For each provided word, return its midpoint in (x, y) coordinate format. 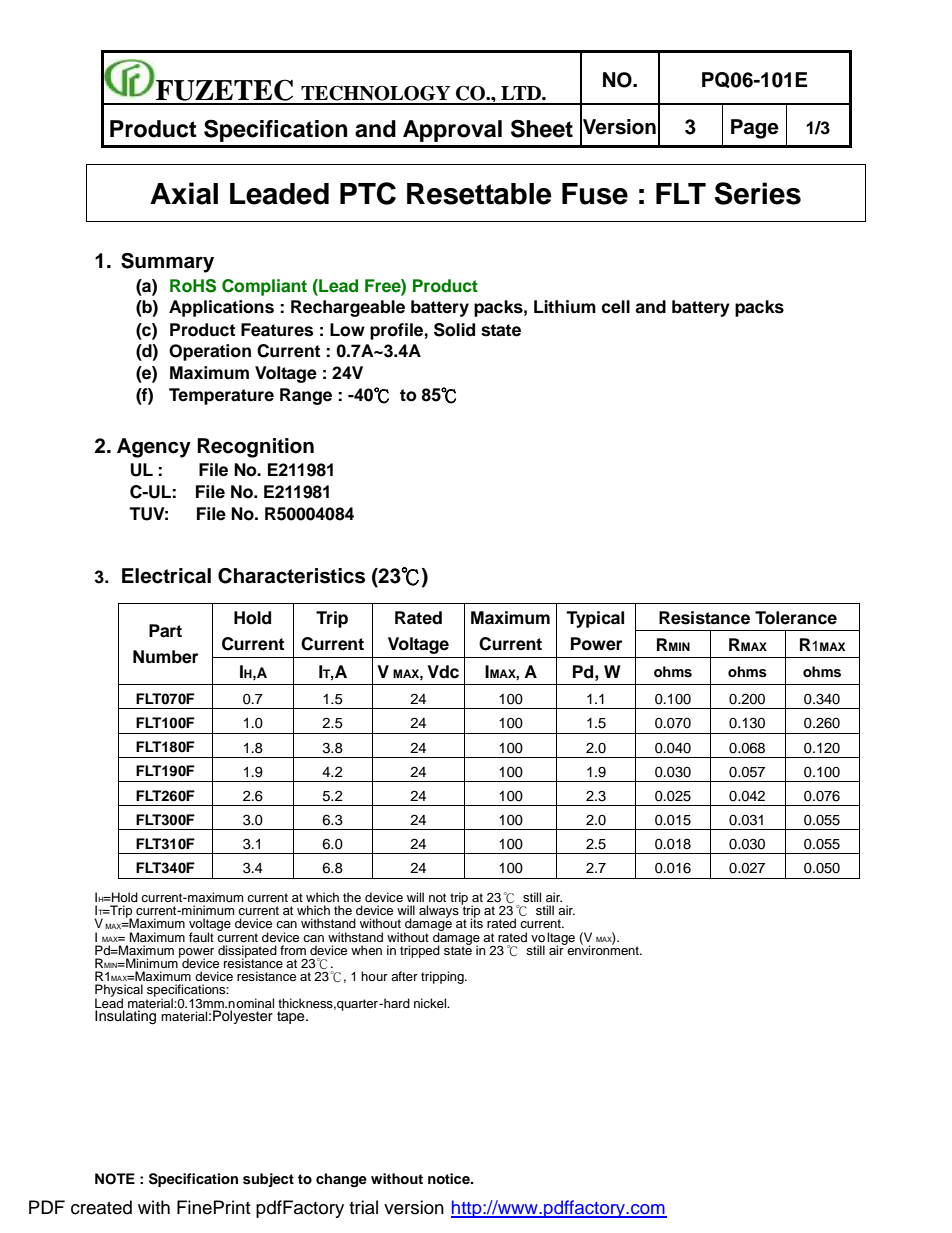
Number (165, 657)
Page (755, 129)
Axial (184, 193)
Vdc (443, 672)
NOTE (115, 1179)
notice (450, 1179)
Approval (452, 131)
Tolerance (796, 618)
